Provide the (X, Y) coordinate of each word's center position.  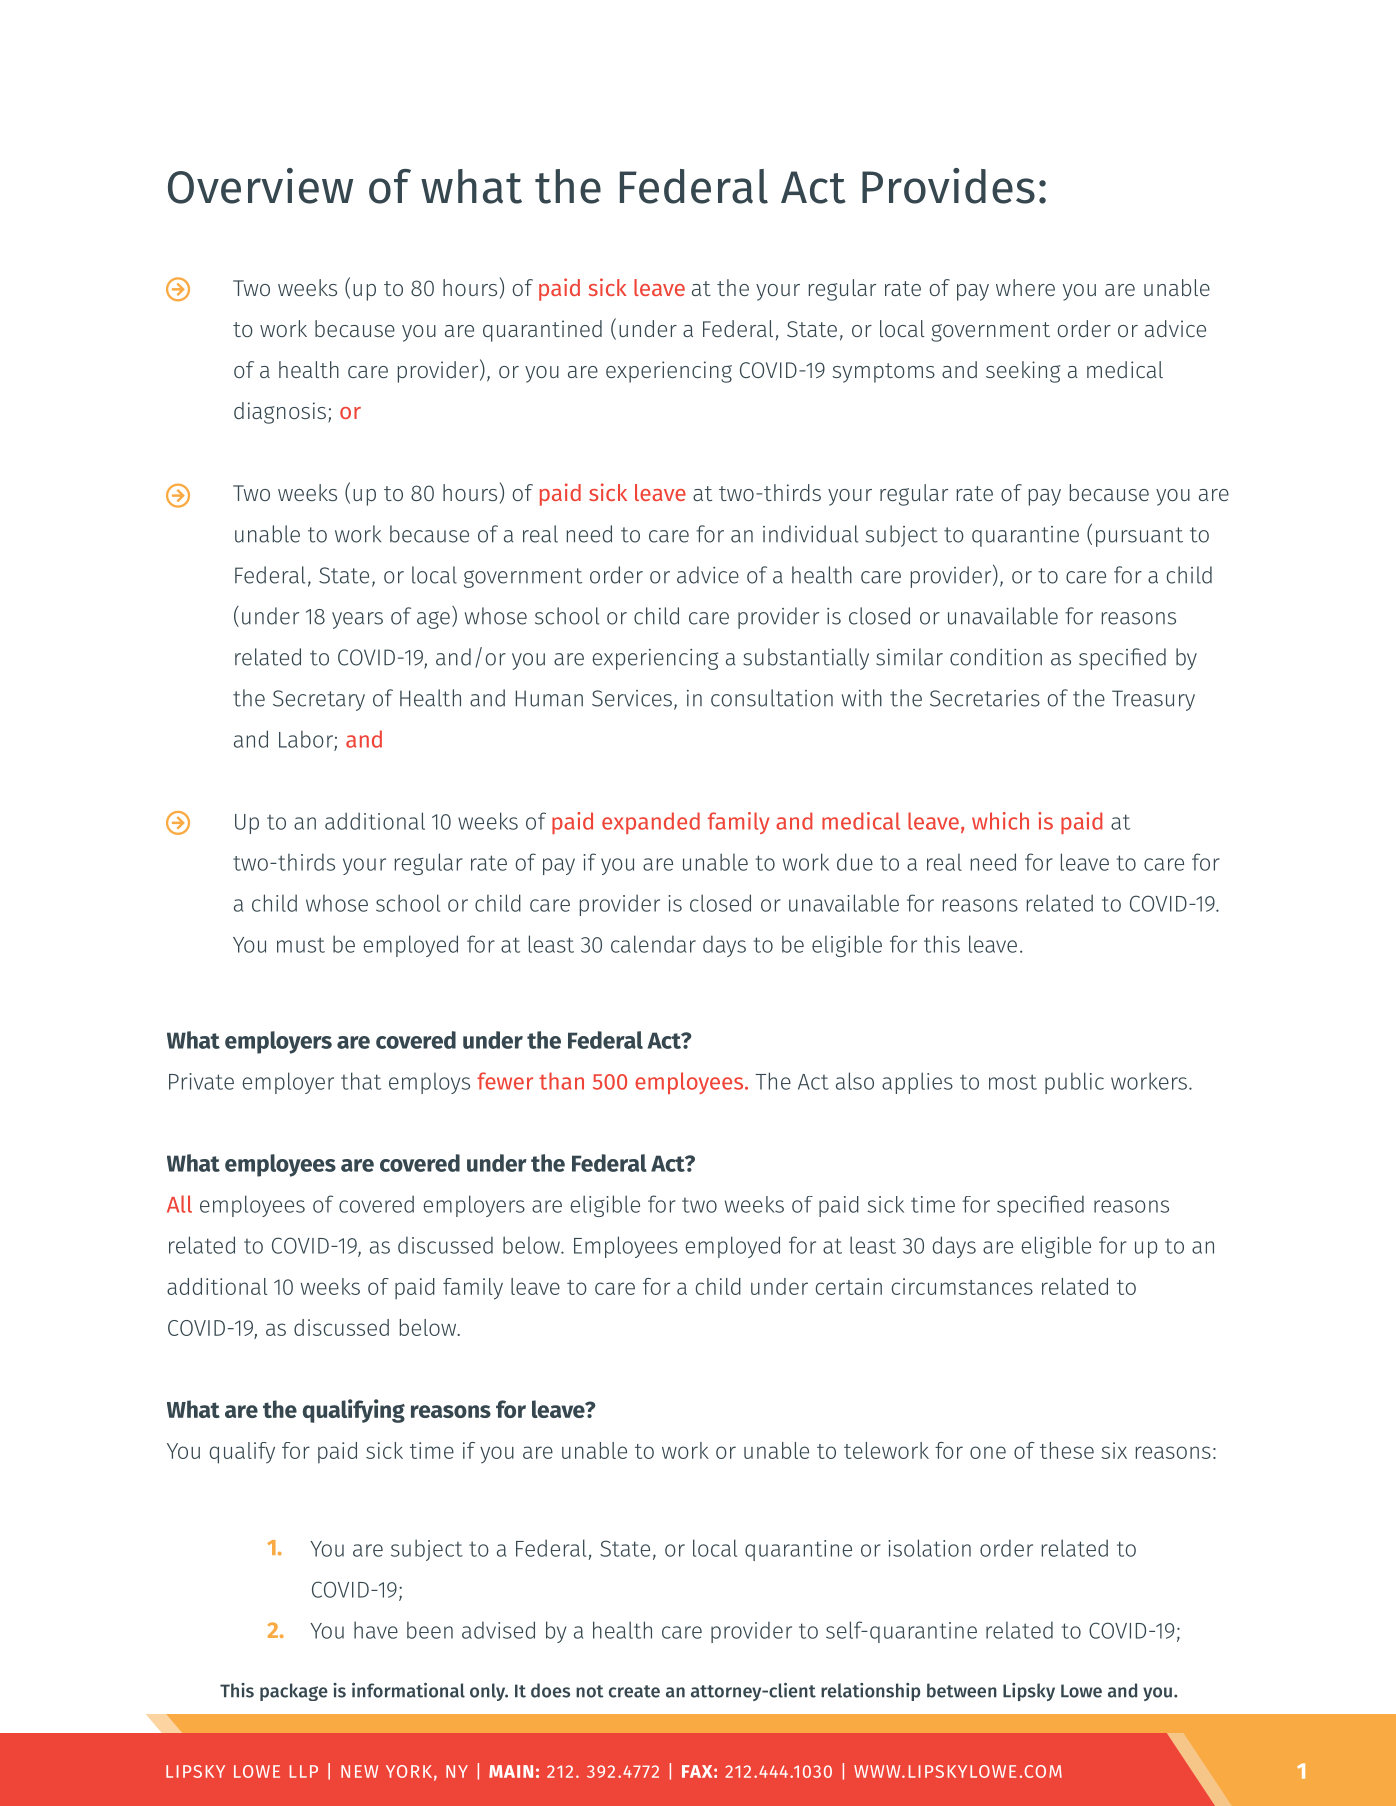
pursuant (1139, 537)
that (361, 1081)
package (294, 1692)
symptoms (883, 373)
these (1067, 1450)
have (376, 1630)
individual (810, 534)
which (1000, 821)
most (1013, 1082)
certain (849, 1286)
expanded (651, 823)
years (357, 620)
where (1025, 287)
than (561, 1081)
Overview (260, 186)
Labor (306, 739)
